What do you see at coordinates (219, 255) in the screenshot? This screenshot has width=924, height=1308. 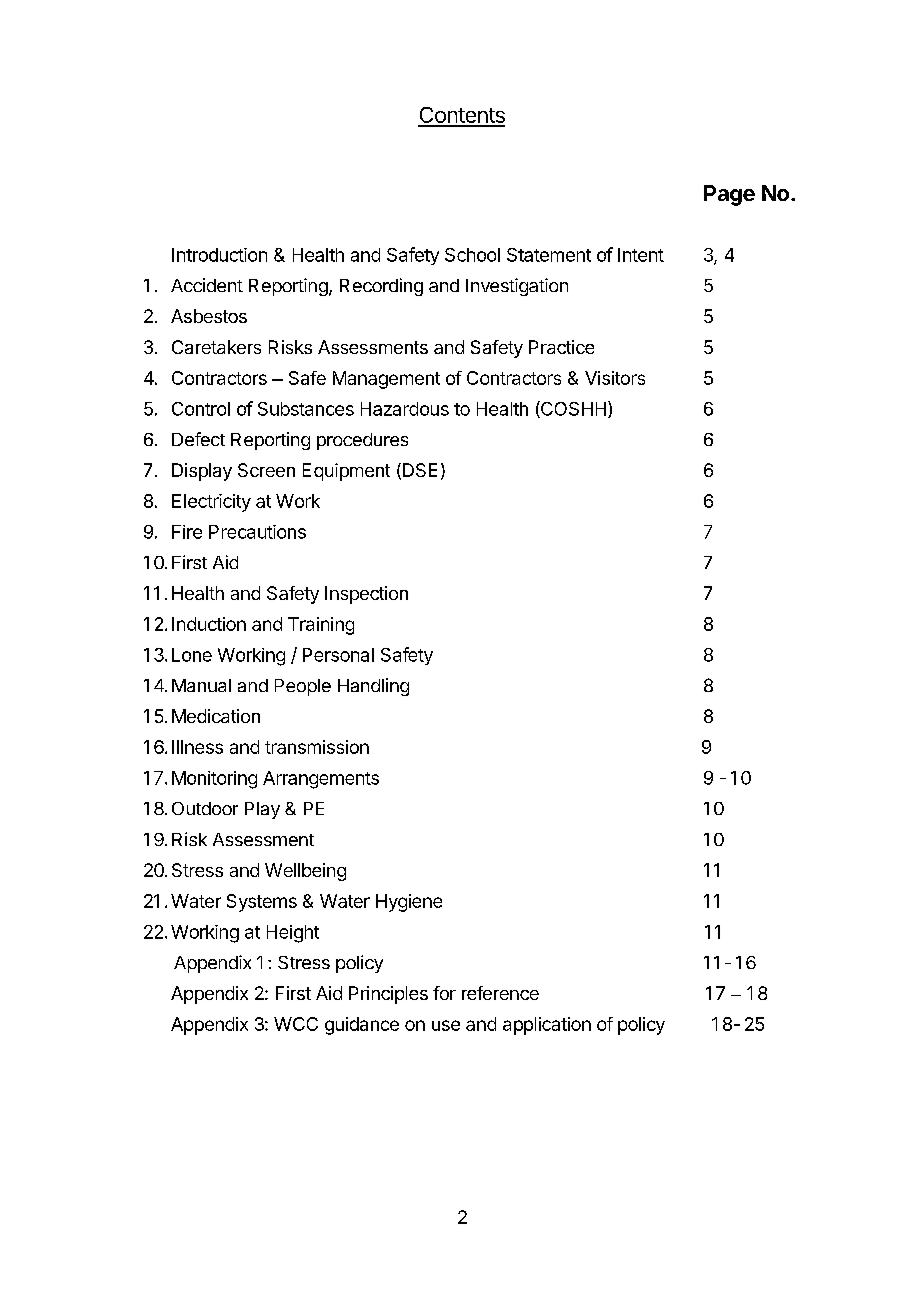 I see `Introduction` at bounding box center [219, 255].
